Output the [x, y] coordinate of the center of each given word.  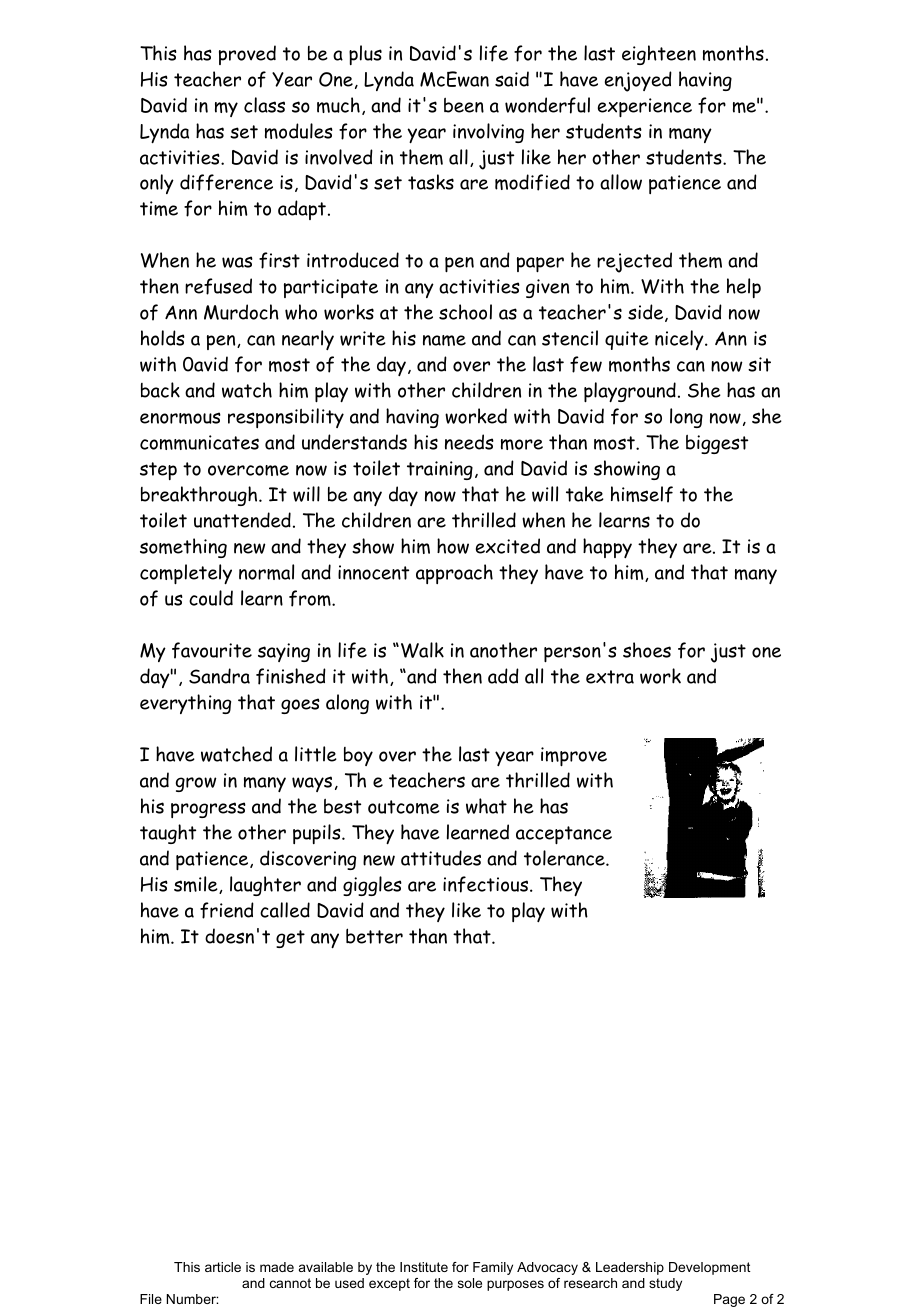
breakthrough [200, 496]
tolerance [565, 858]
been [464, 105]
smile [197, 885]
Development [710, 1268]
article [223, 1267]
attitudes [441, 858]
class [264, 105]
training [440, 470]
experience [645, 107]
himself [642, 494]
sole [470, 1283]
